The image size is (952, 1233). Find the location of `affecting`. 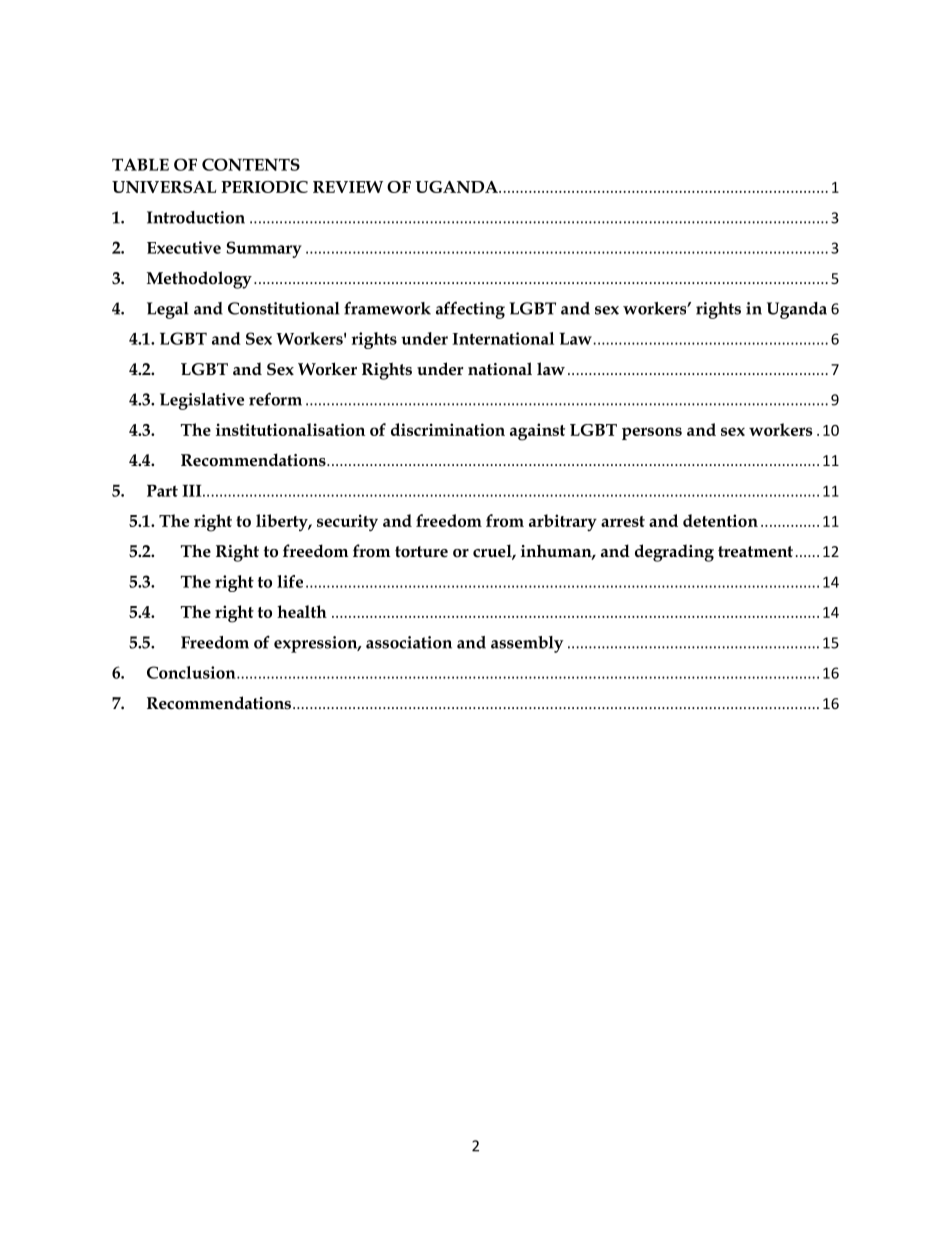

affecting is located at coordinates (470, 310).
